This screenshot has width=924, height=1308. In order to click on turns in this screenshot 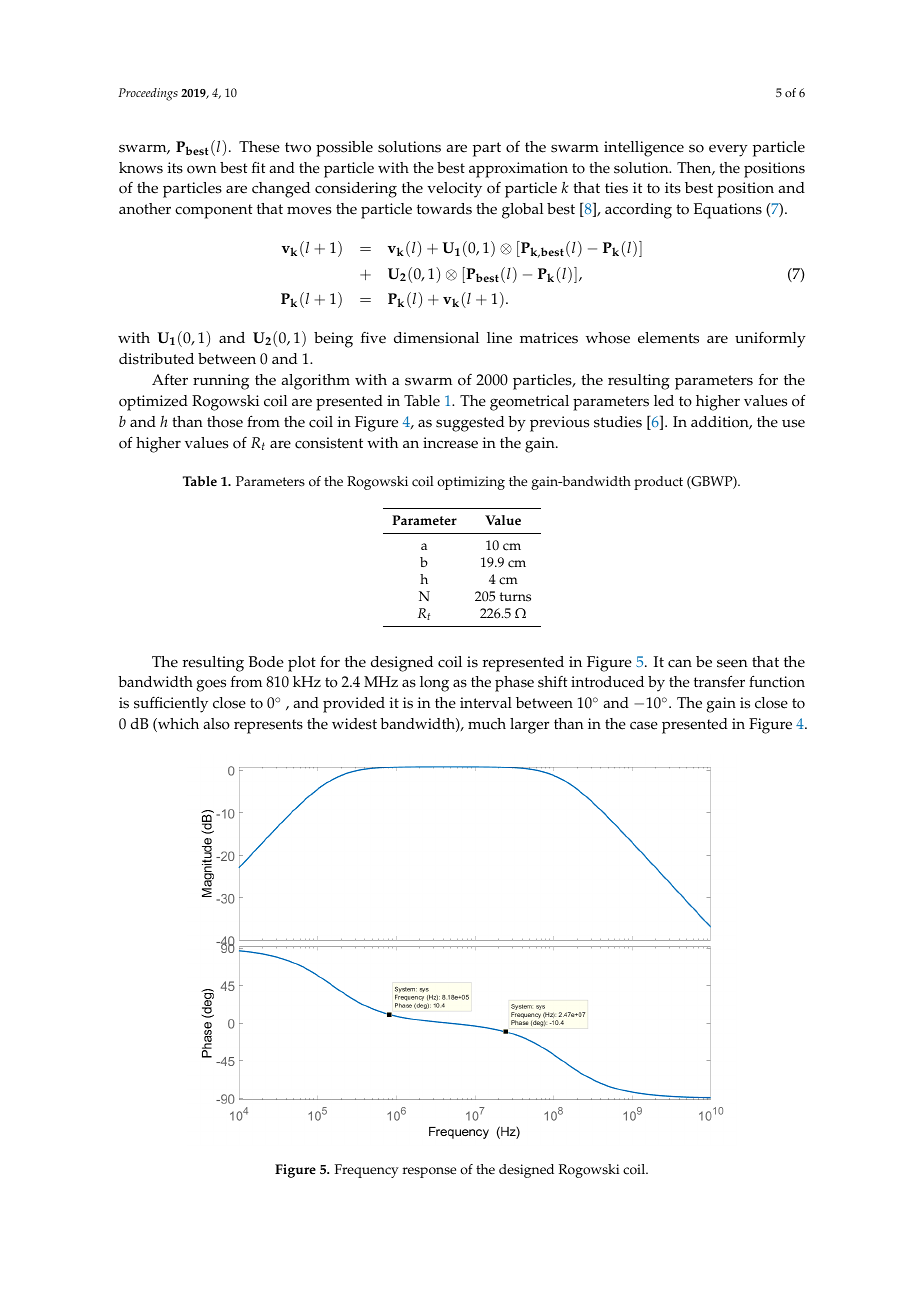, I will do `click(515, 597)`.
